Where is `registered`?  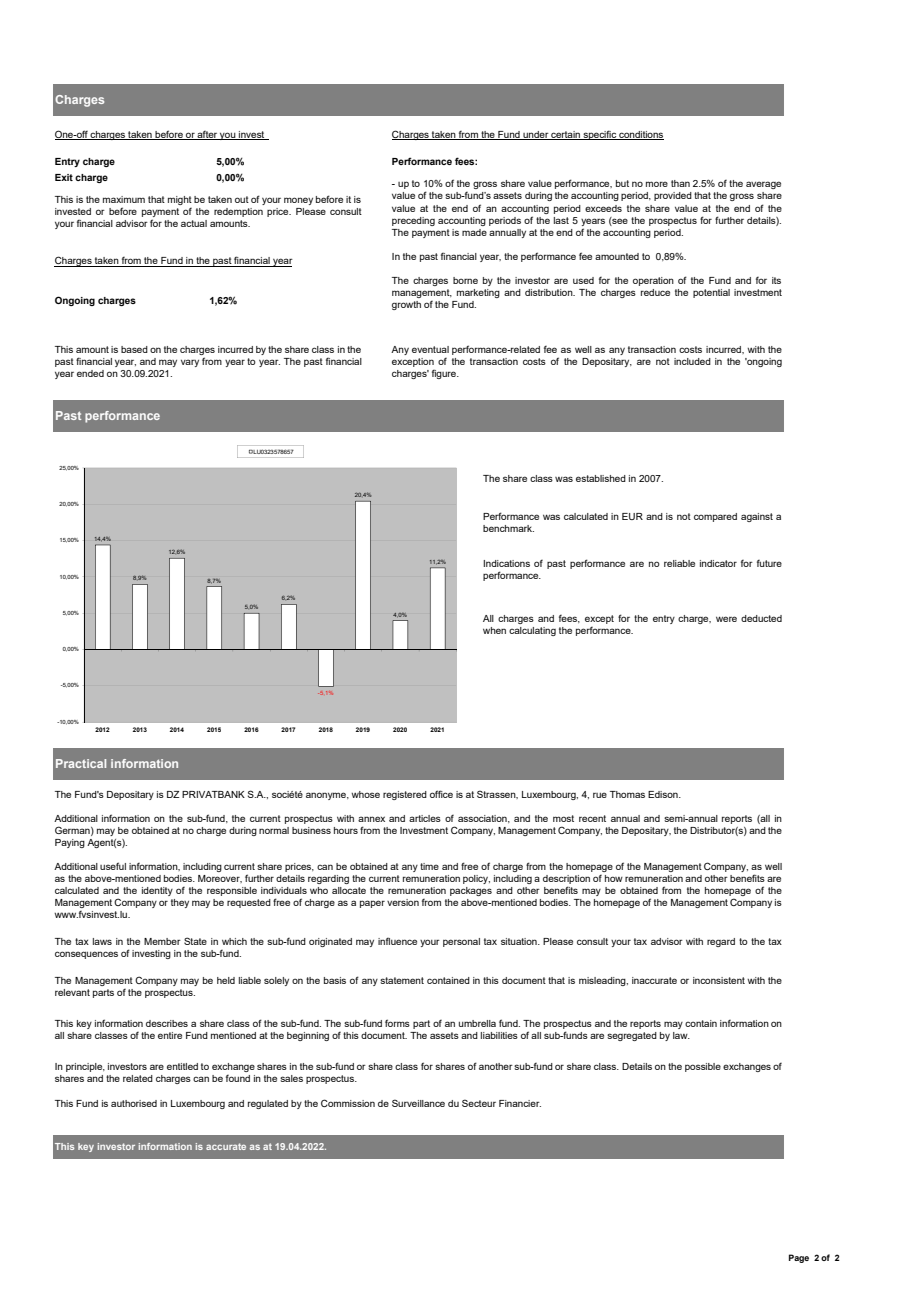 registered is located at coordinates (405, 795).
